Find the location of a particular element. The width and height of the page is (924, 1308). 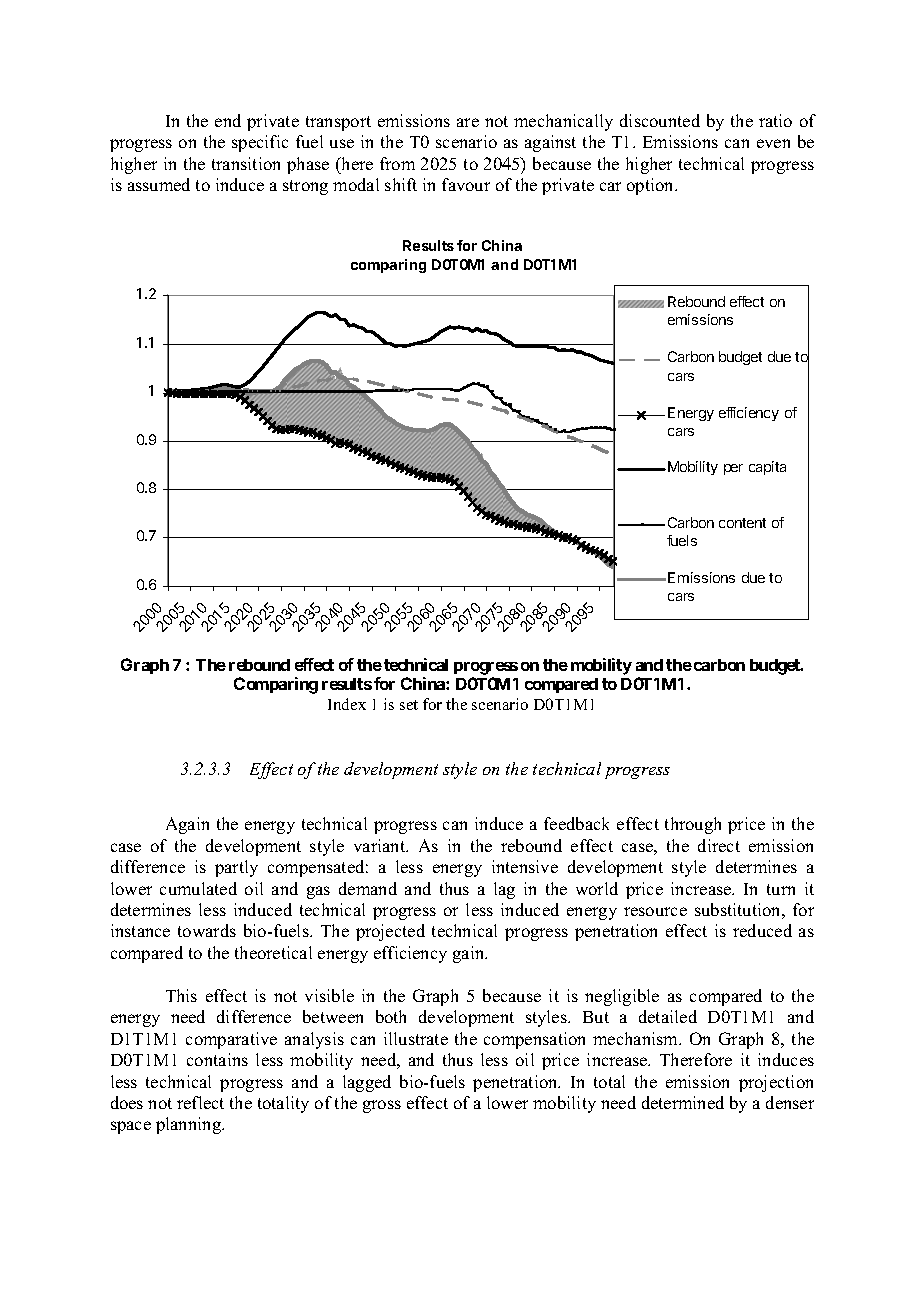

content is located at coordinates (742, 523).
